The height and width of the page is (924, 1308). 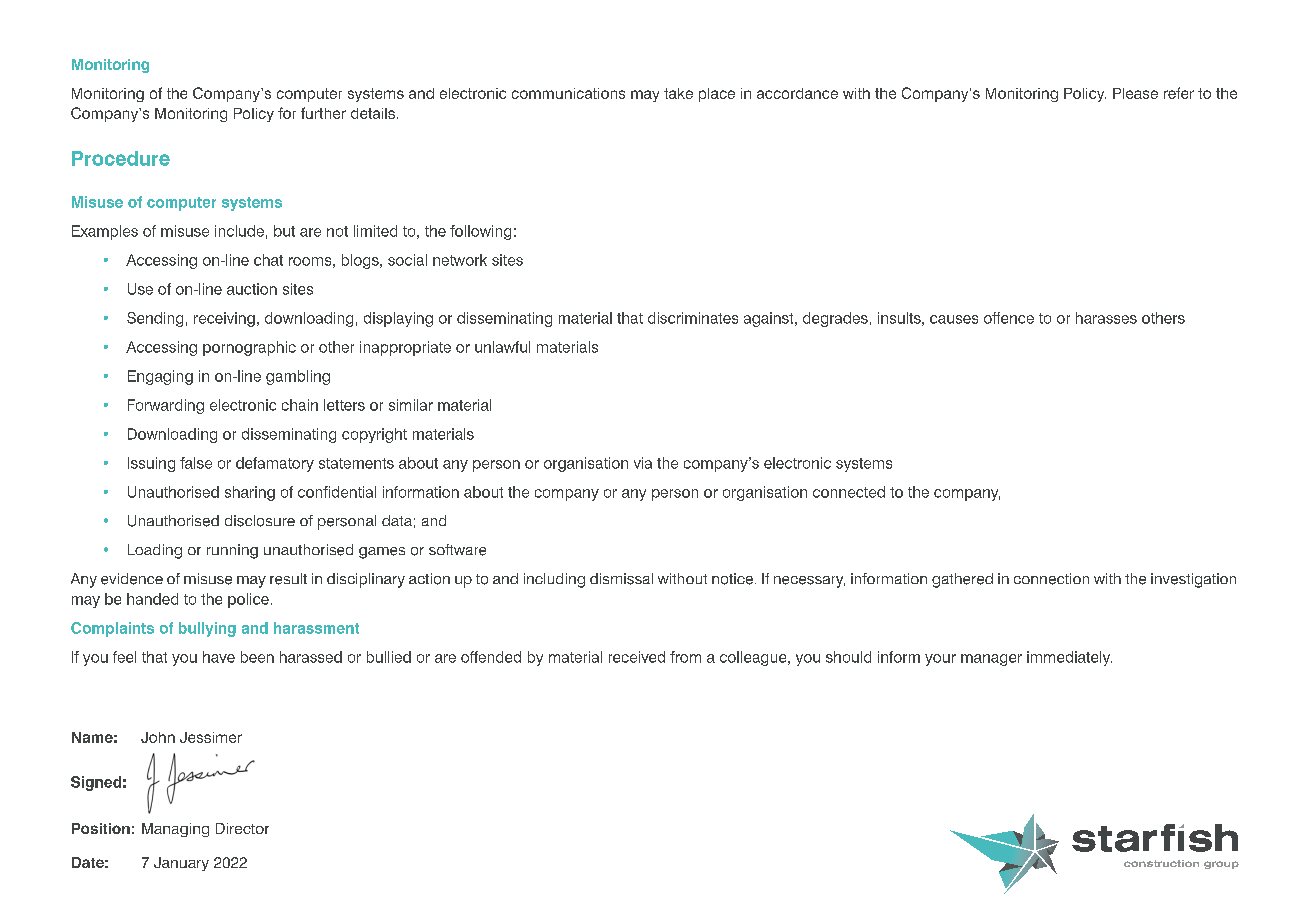 I want to click on discriminates, so click(x=693, y=318).
